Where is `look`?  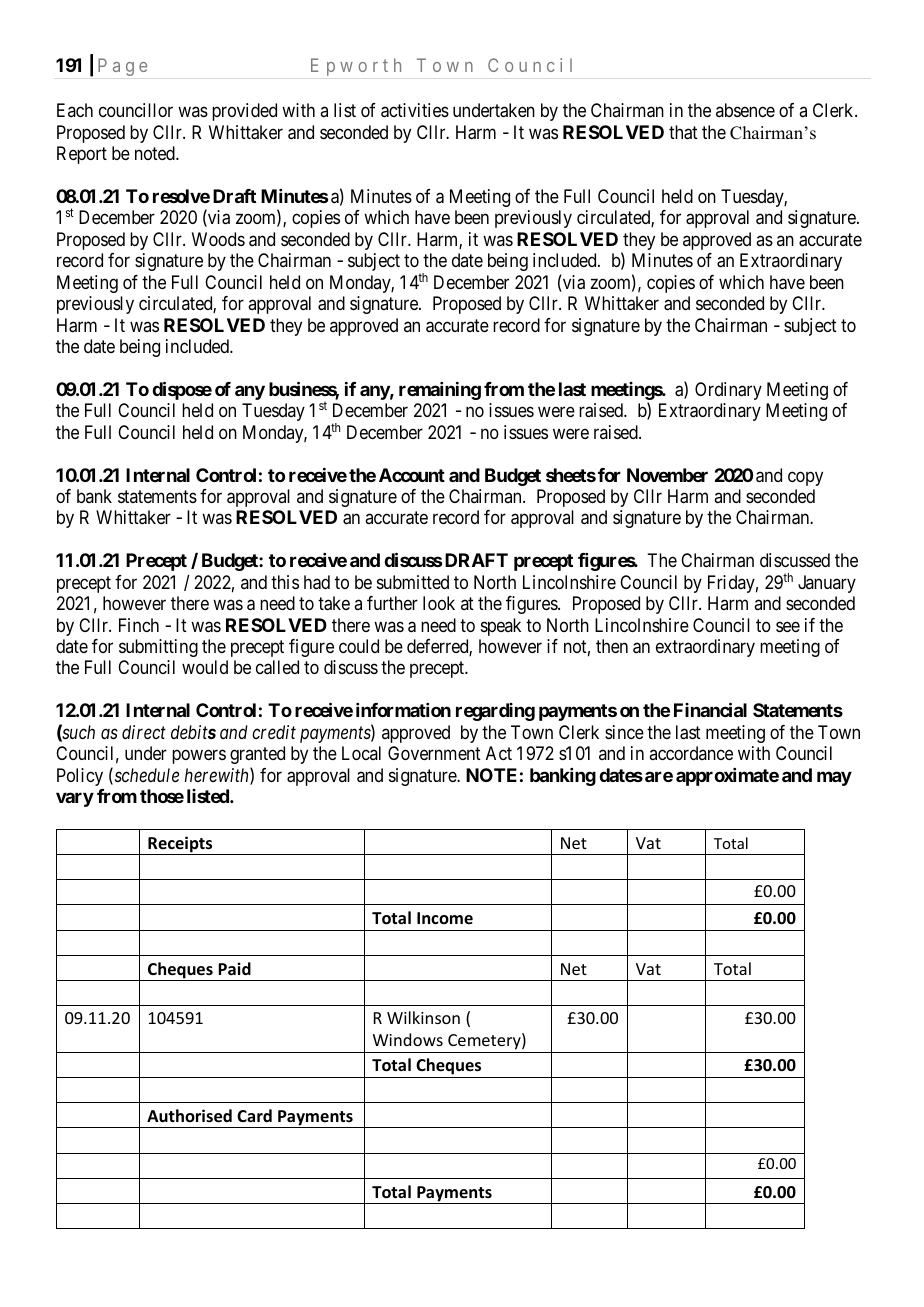 look is located at coordinates (439, 603).
